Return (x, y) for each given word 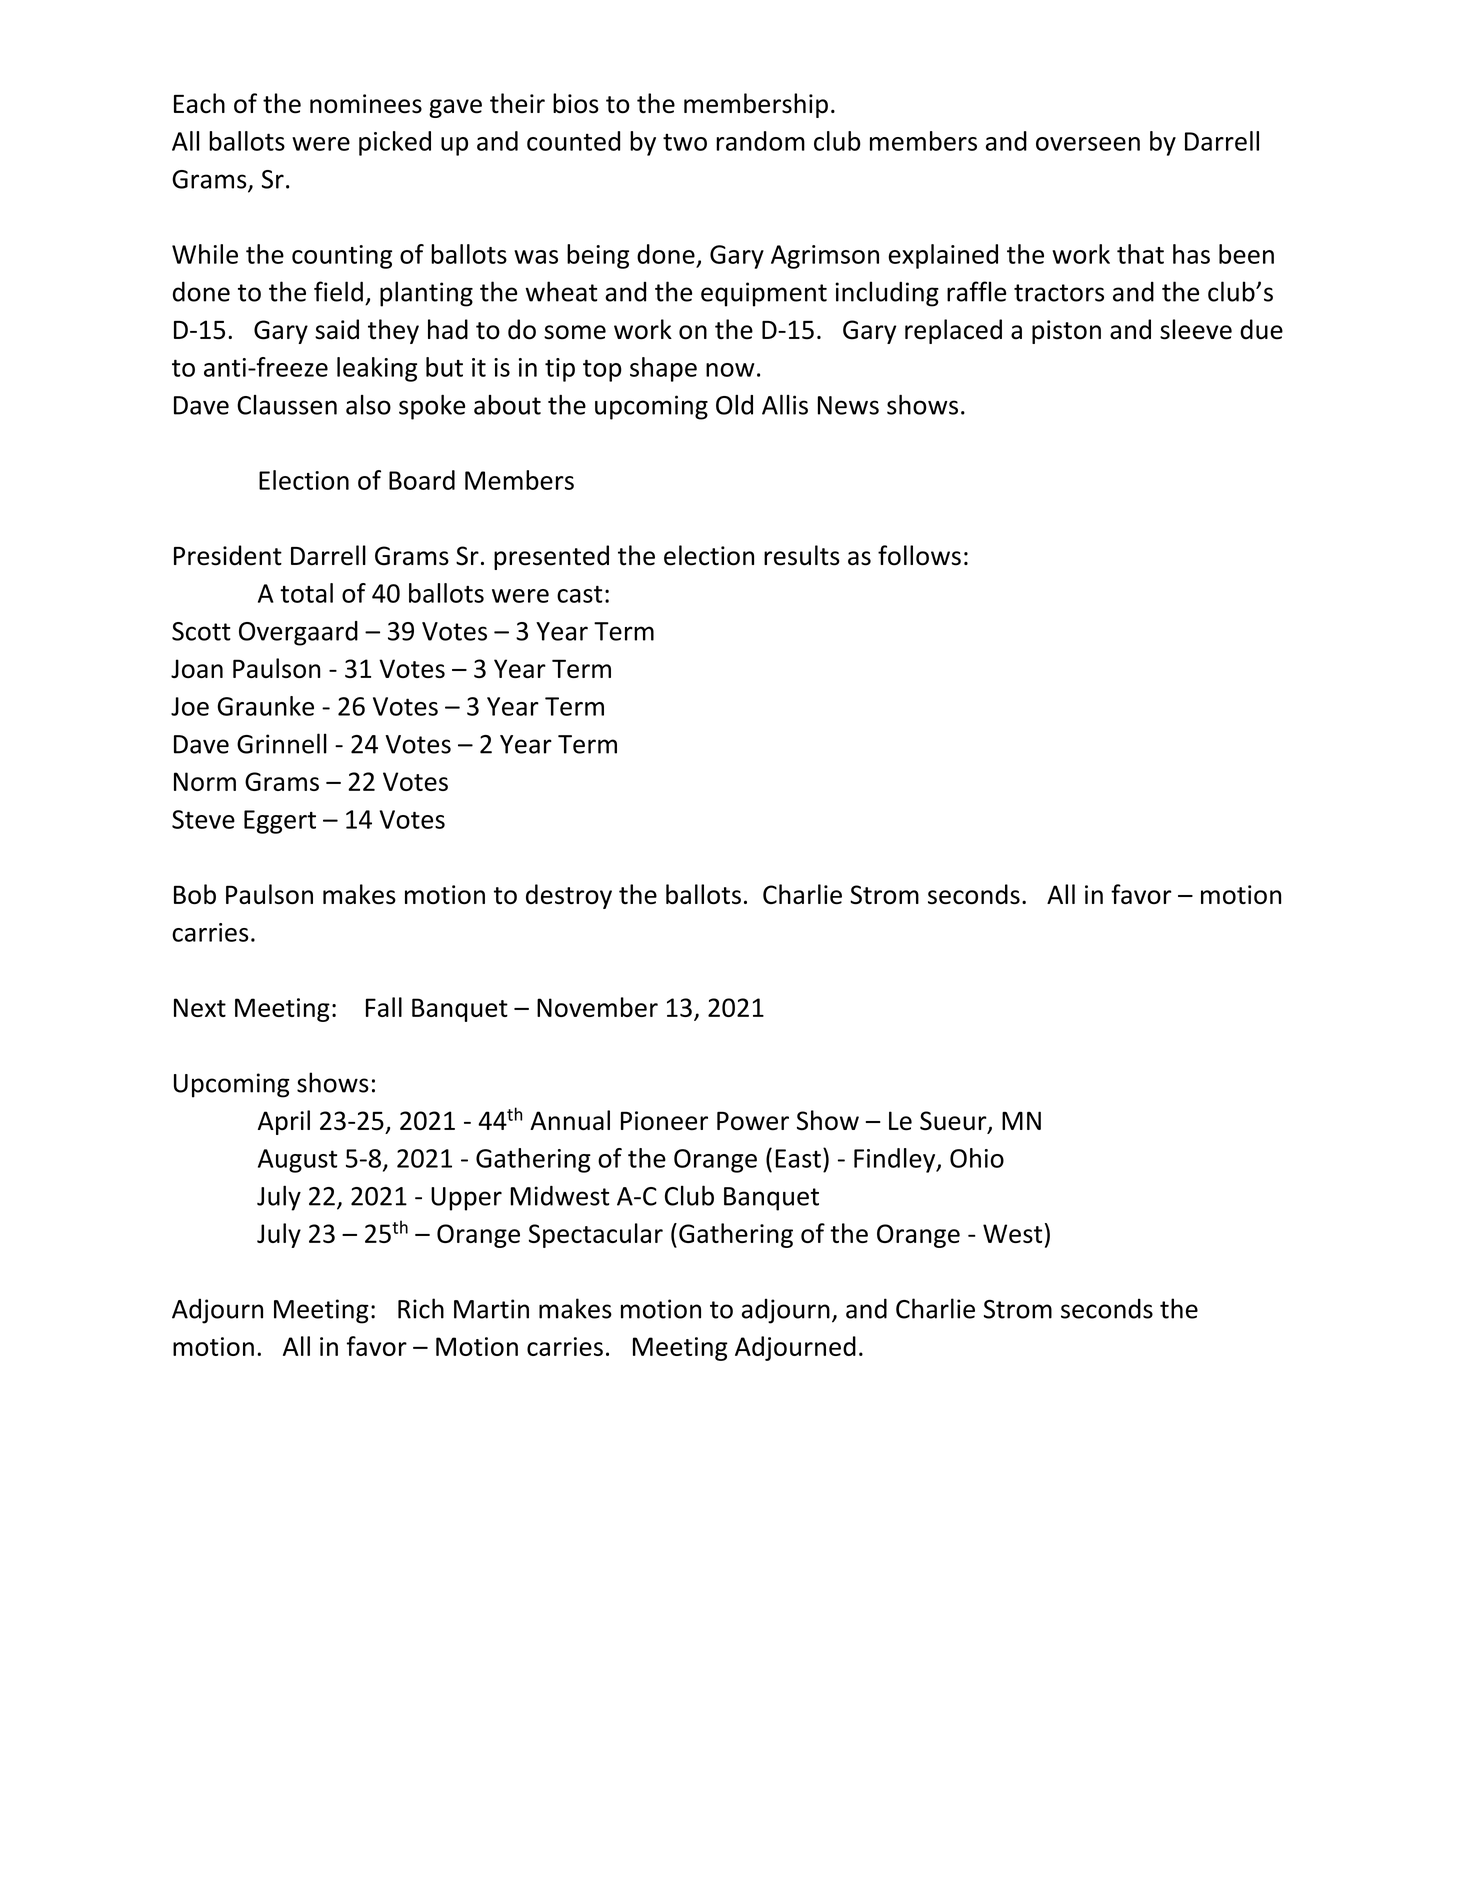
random (760, 141)
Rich (421, 1308)
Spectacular (596, 1235)
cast (580, 594)
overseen (1088, 144)
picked (395, 143)
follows (919, 555)
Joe (190, 706)
